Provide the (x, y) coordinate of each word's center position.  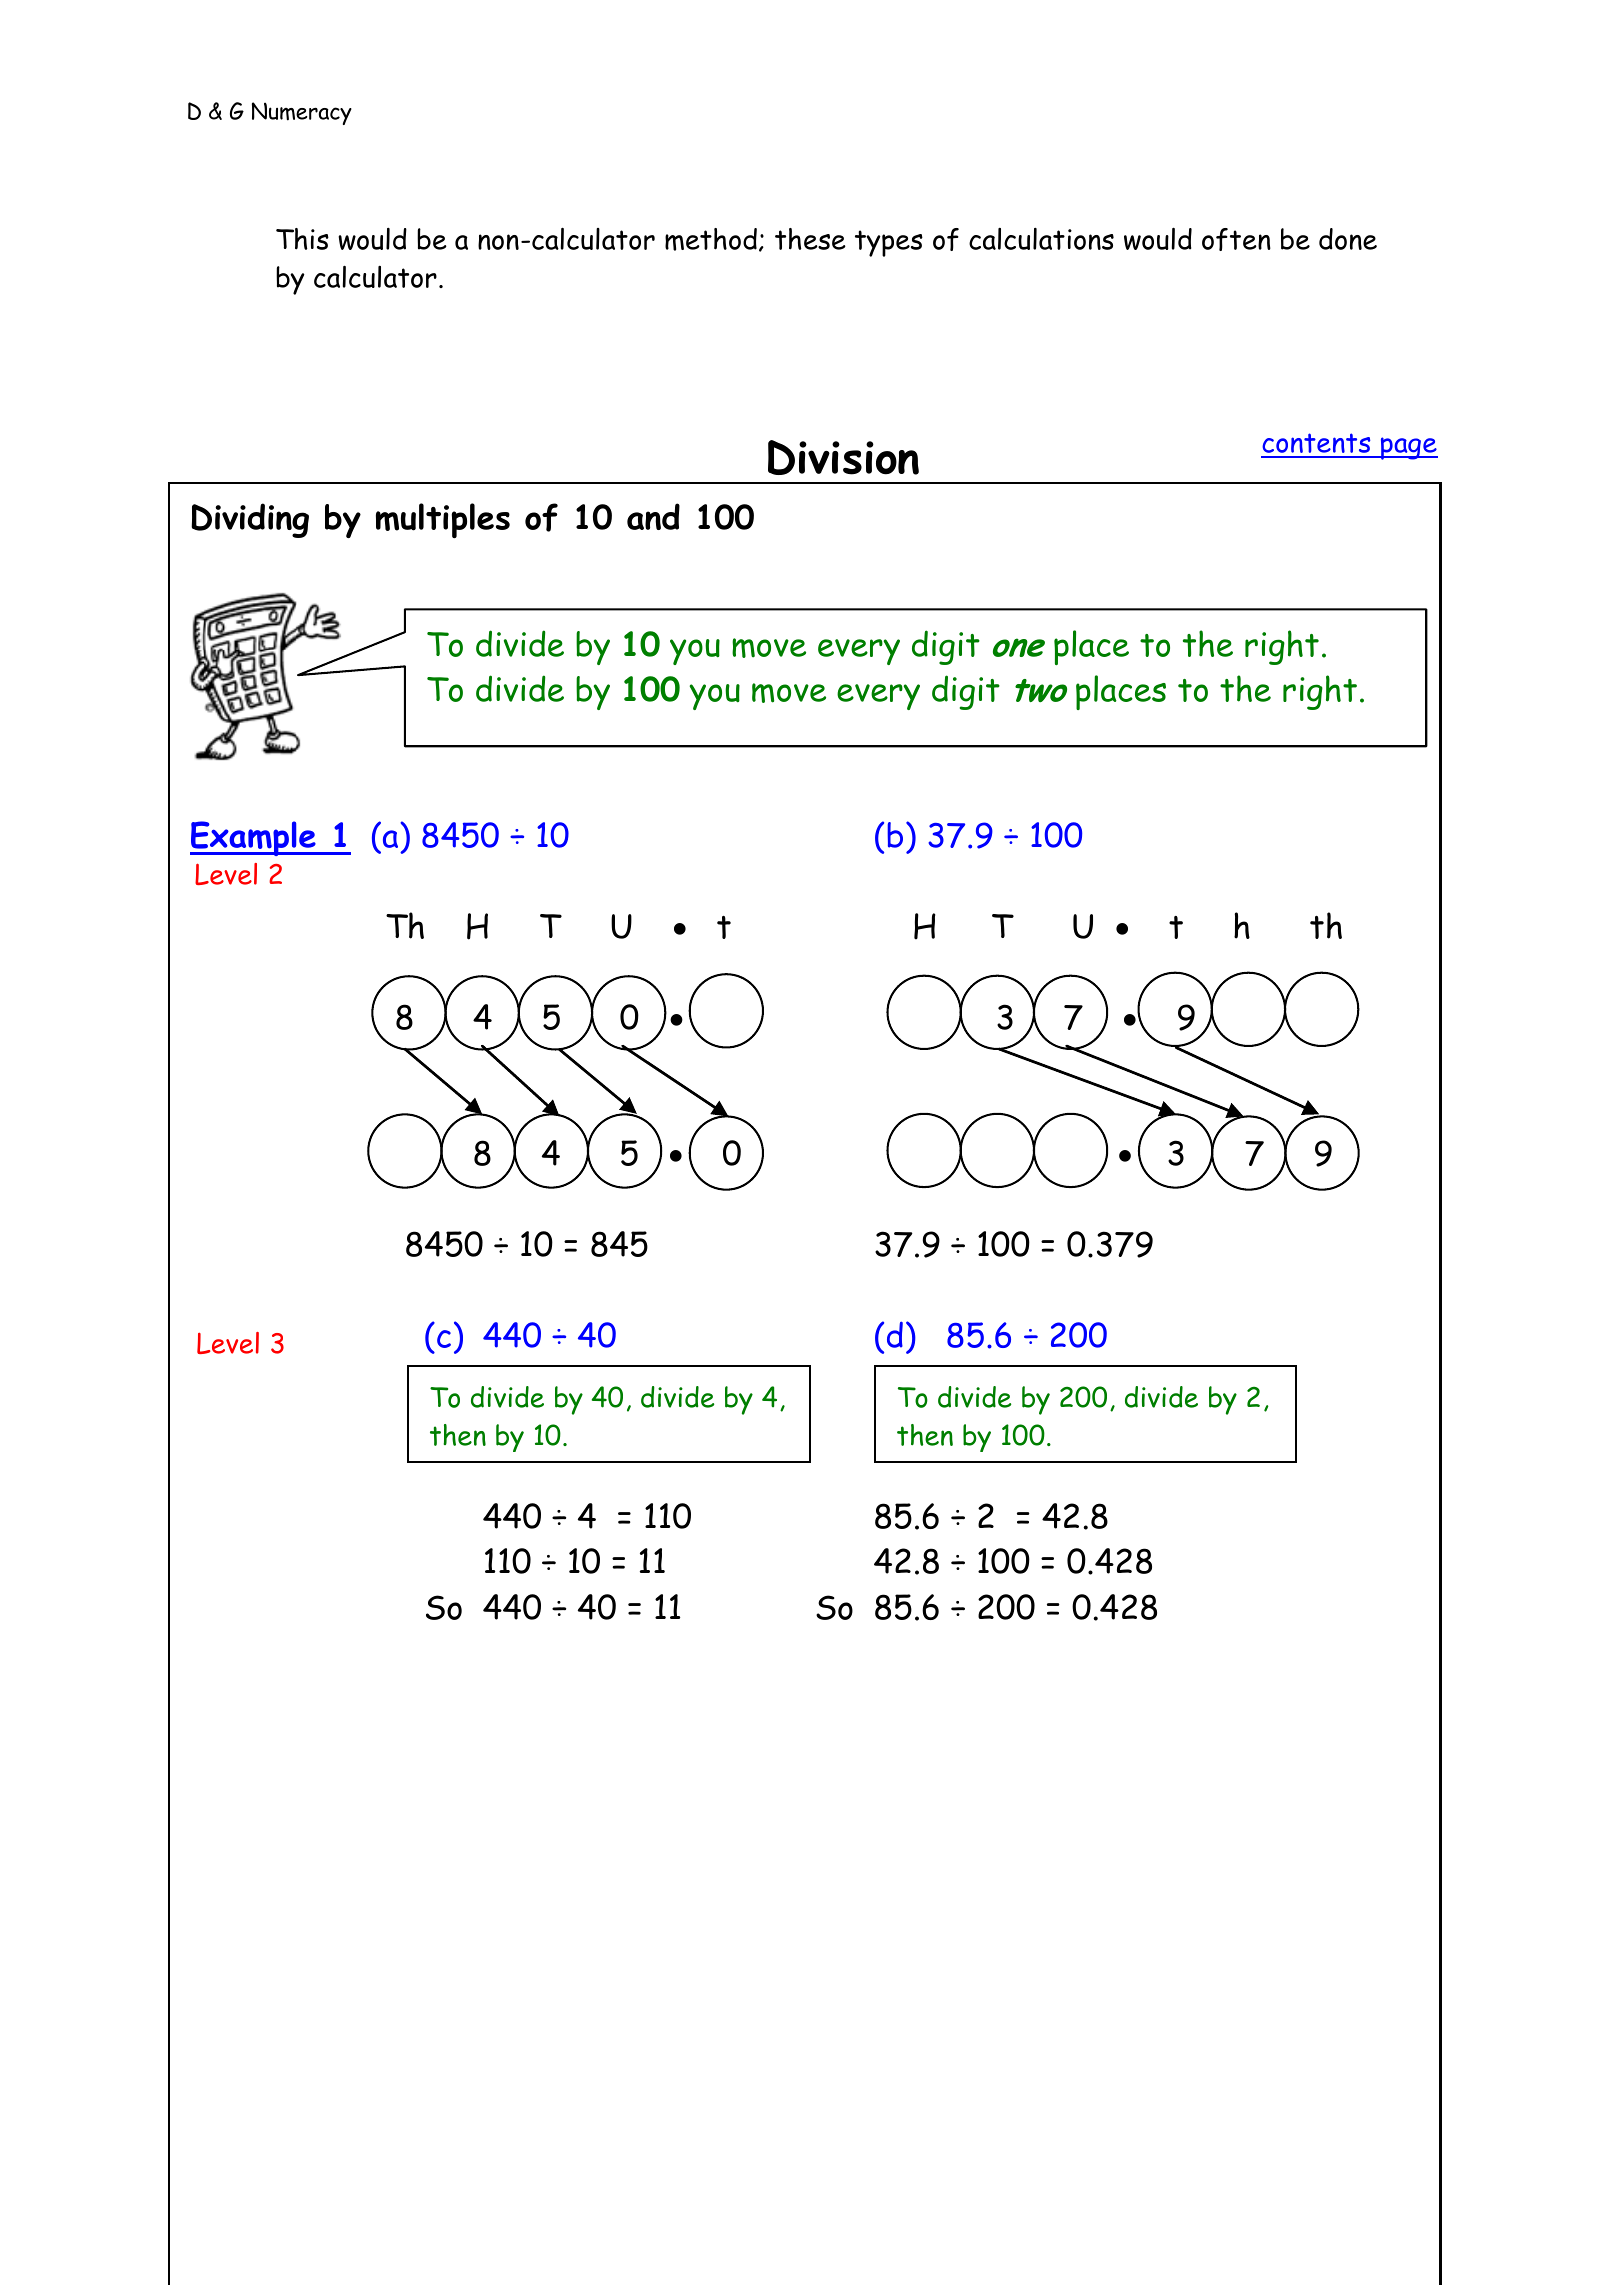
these (810, 239)
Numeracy (302, 113)
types (889, 243)
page (1408, 448)
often (1236, 239)
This (302, 239)
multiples (443, 520)
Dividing (250, 520)
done (1348, 239)
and (653, 516)
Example (254, 838)
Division (843, 457)
